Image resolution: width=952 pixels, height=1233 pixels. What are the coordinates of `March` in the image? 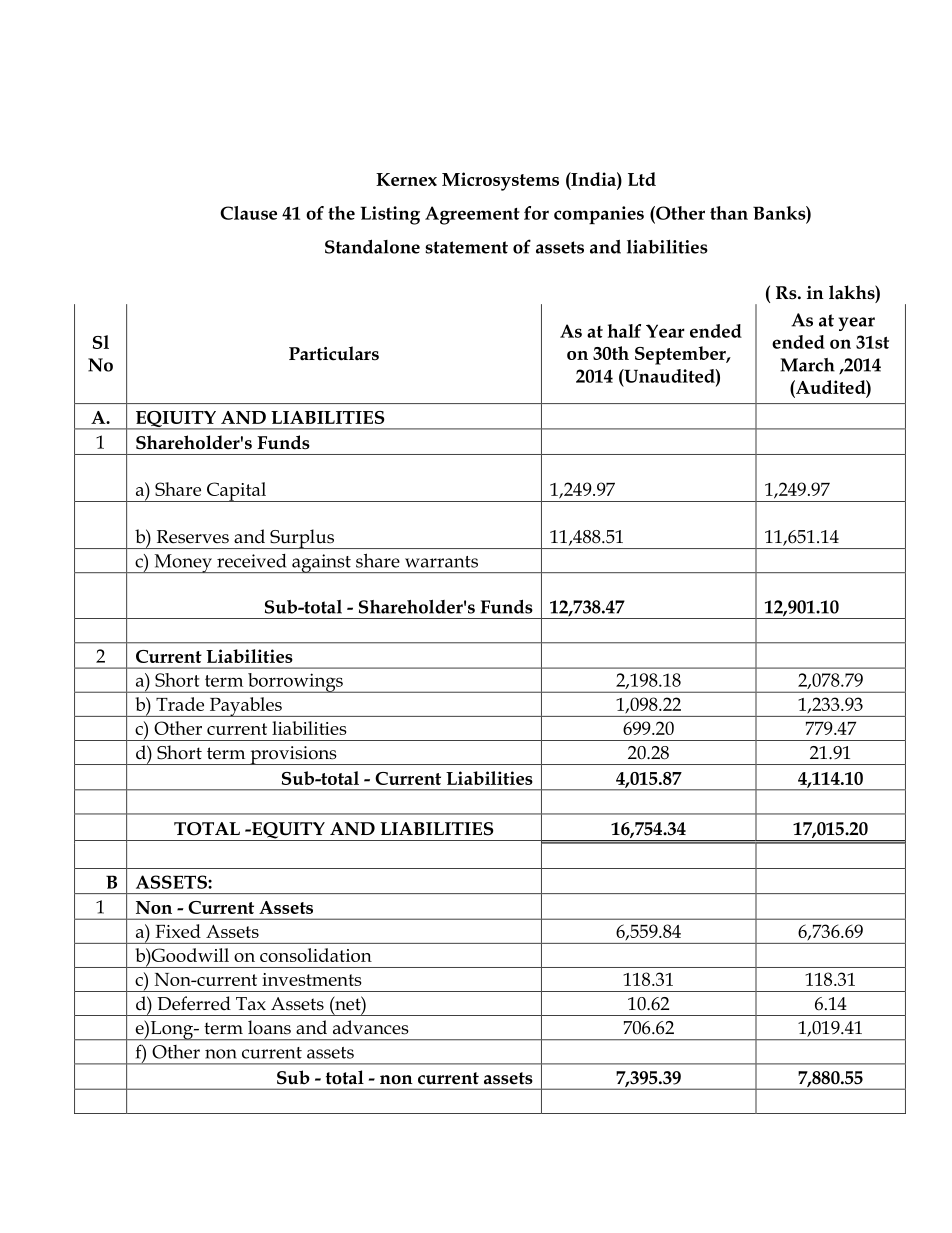 It's located at (807, 365).
